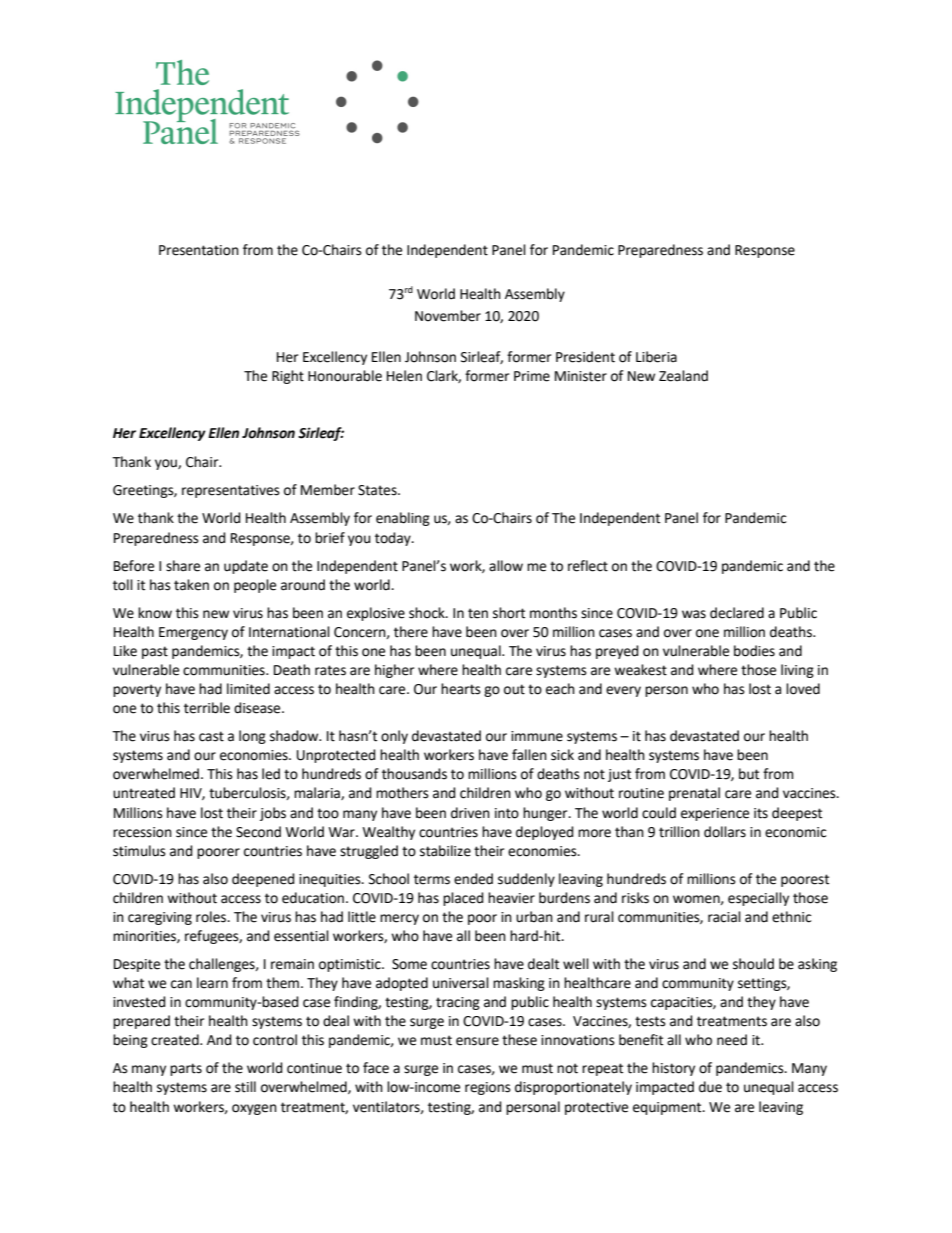  What do you see at coordinates (231, 491) in the page?
I see `representatives` at bounding box center [231, 491].
